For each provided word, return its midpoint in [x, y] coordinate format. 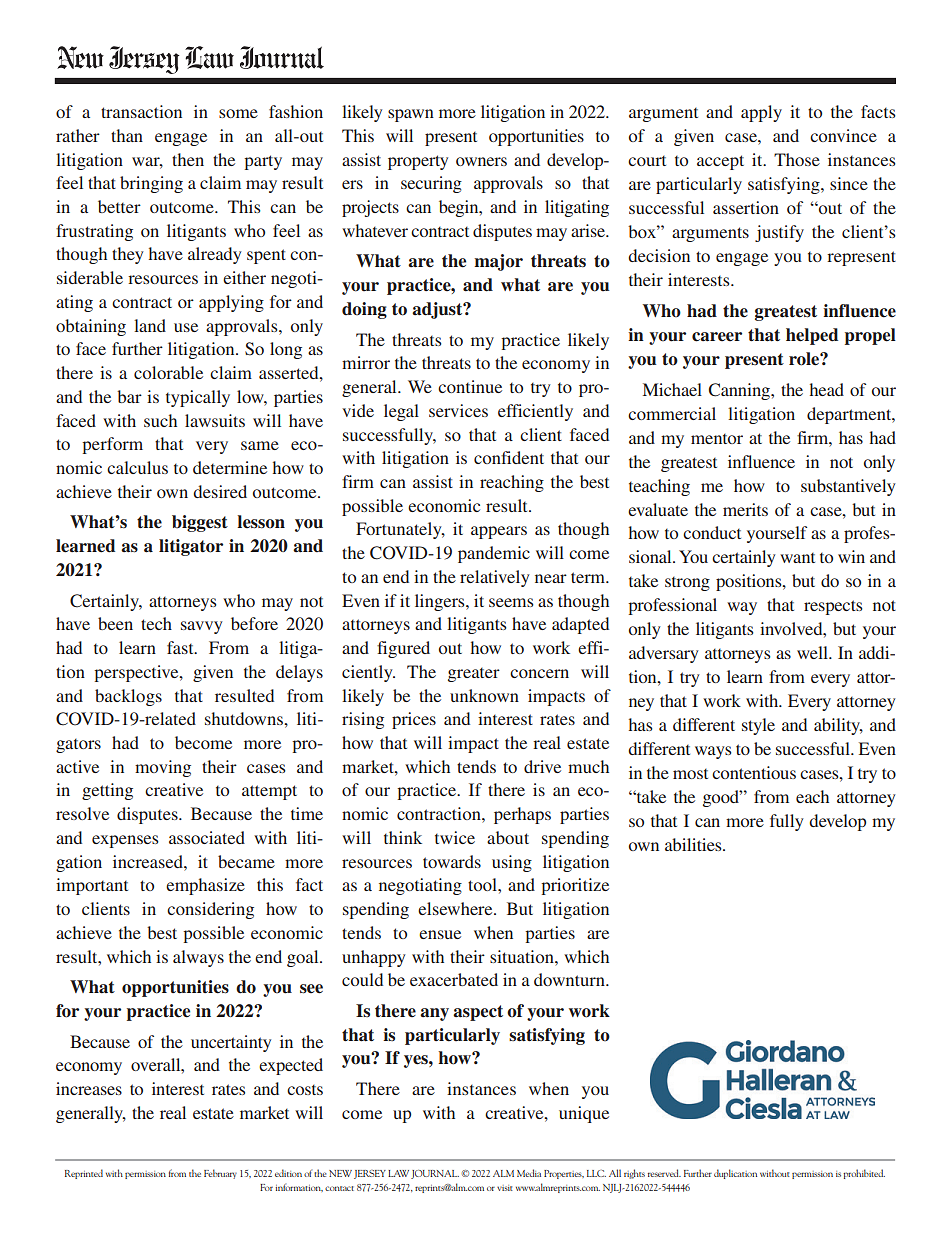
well [813, 652]
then [188, 159]
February [220, 1174]
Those [797, 159]
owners [481, 161]
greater [474, 675]
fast [181, 647]
